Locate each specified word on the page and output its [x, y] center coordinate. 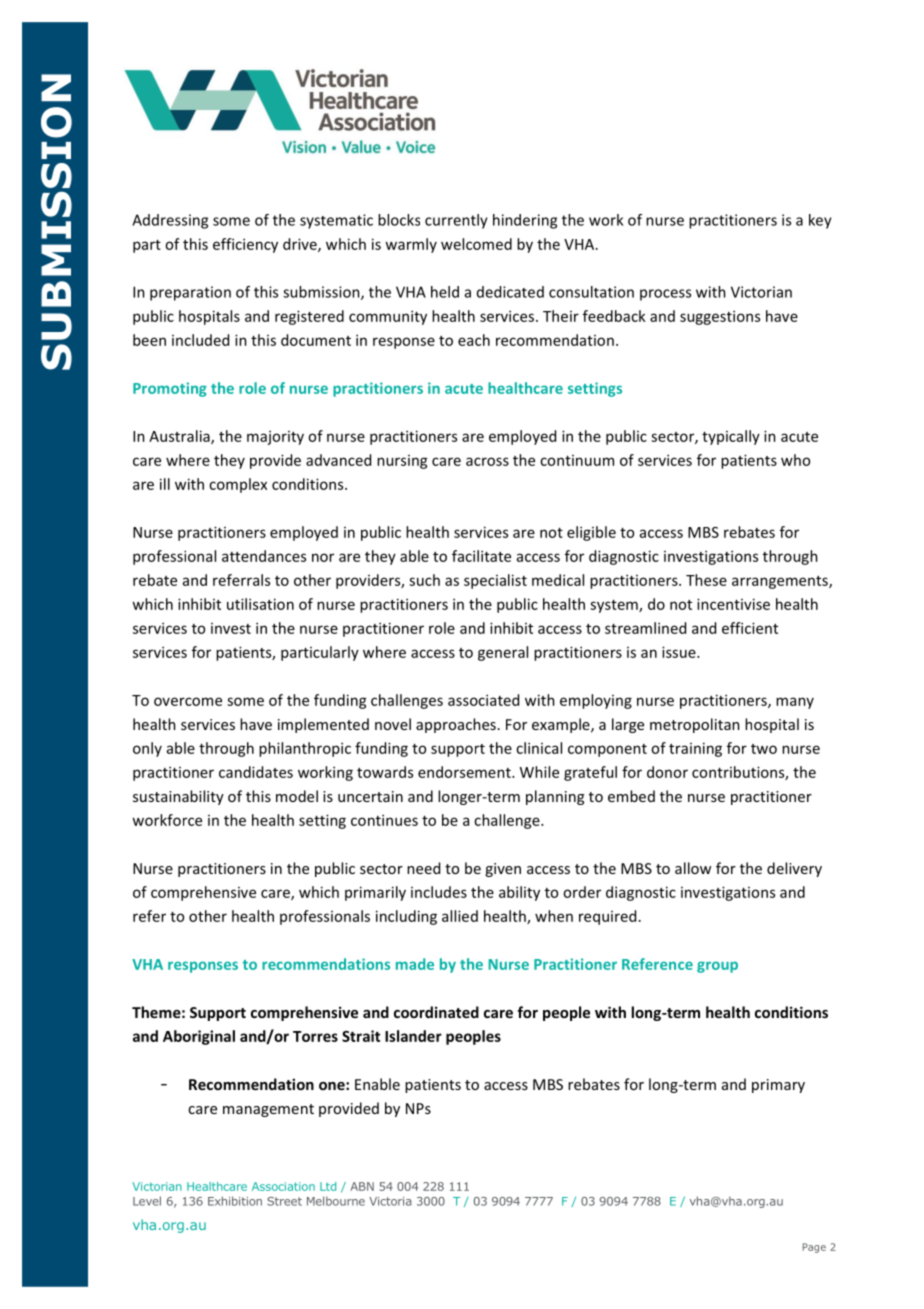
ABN [362, 1186]
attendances [264, 556]
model [297, 796]
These [706, 580]
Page [814, 1248]
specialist [495, 581]
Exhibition [235, 1201]
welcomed [476, 244]
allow [693, 868]
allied [460, 916]
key [820, 221]
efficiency [245, 245]
